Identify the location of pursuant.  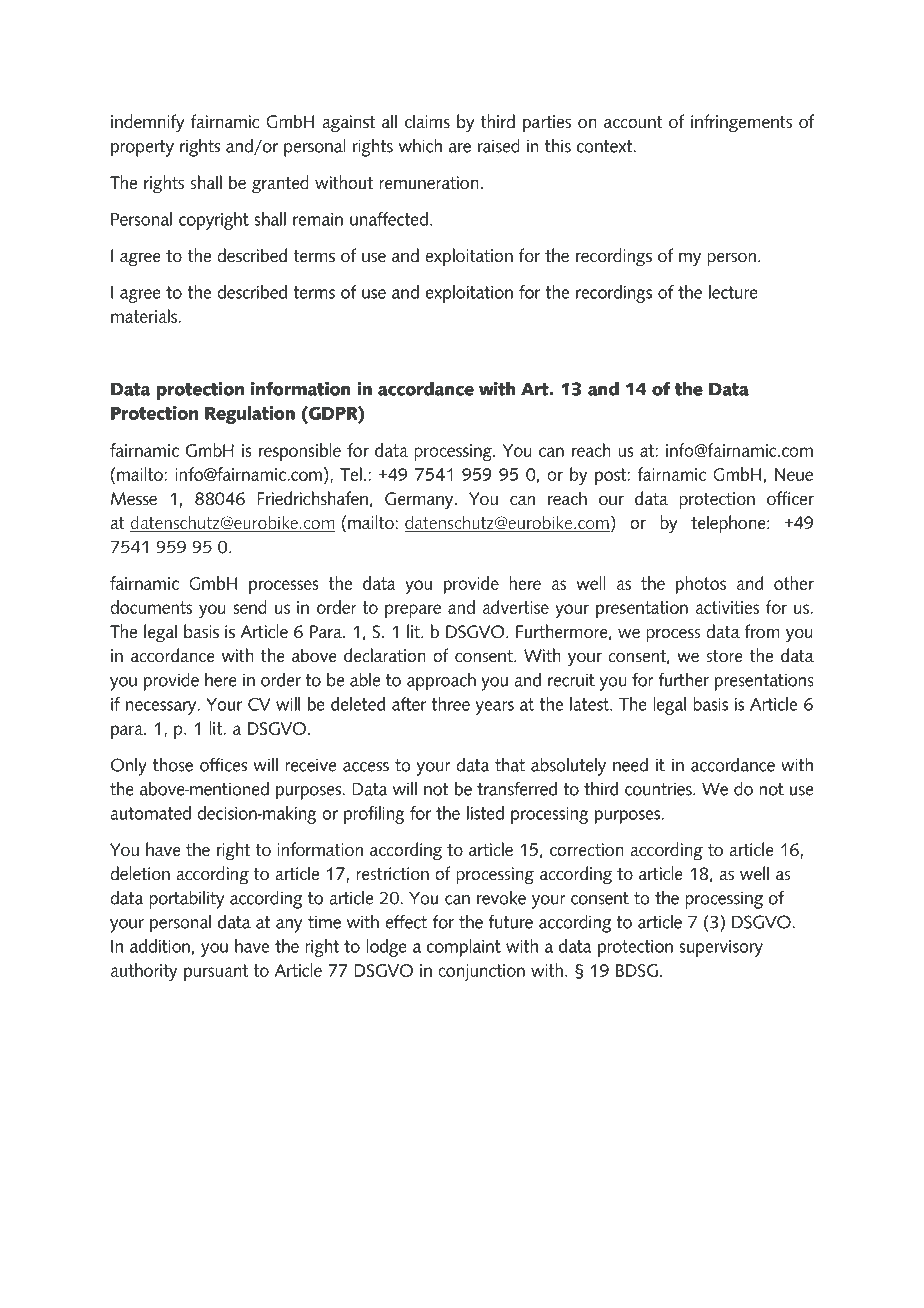
(216, 972).
